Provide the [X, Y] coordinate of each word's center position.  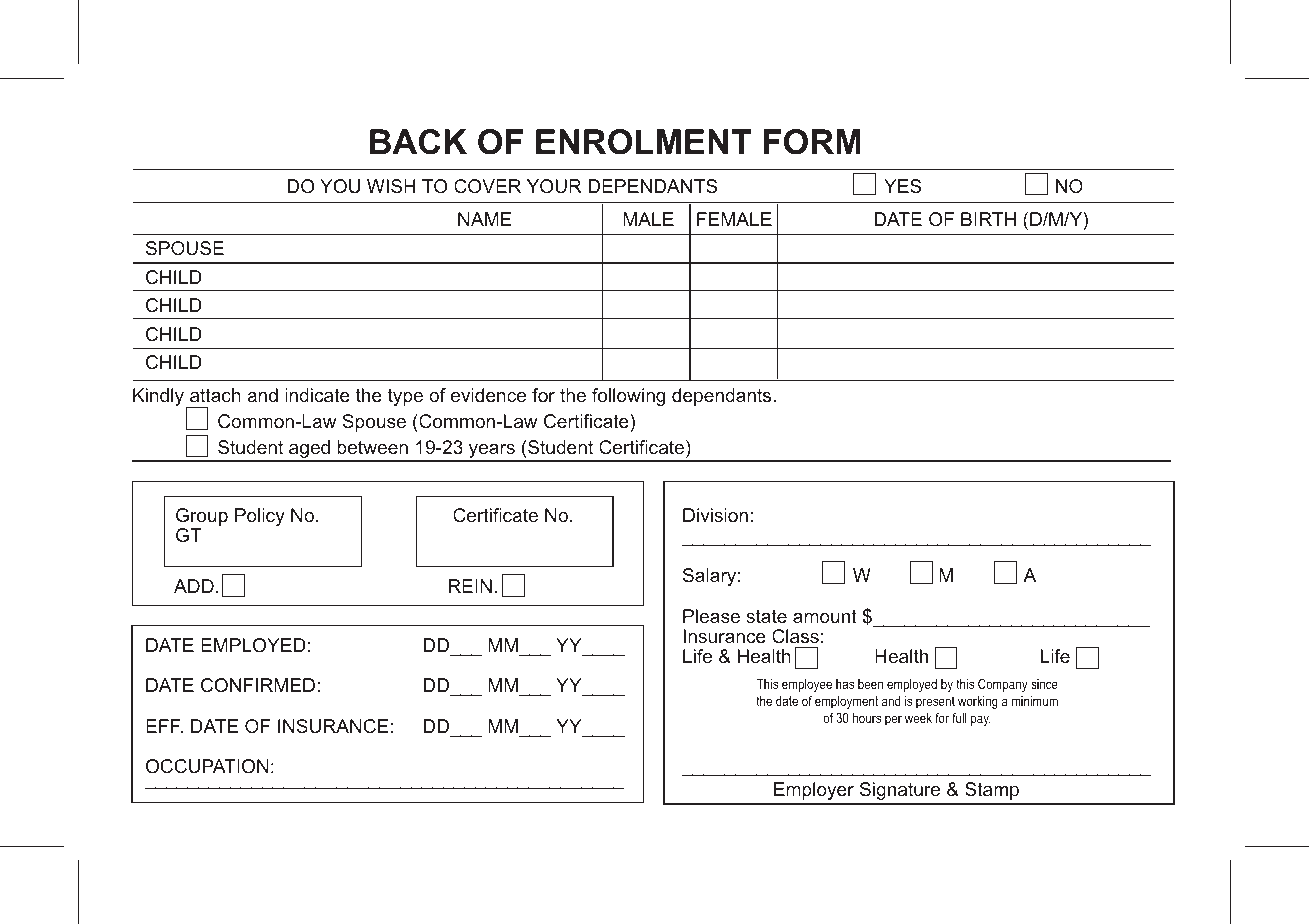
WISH [391, 186]
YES [903, 186]
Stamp [992, 791]
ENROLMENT [644, 142]
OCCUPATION [207, 766]
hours [867, 718]
